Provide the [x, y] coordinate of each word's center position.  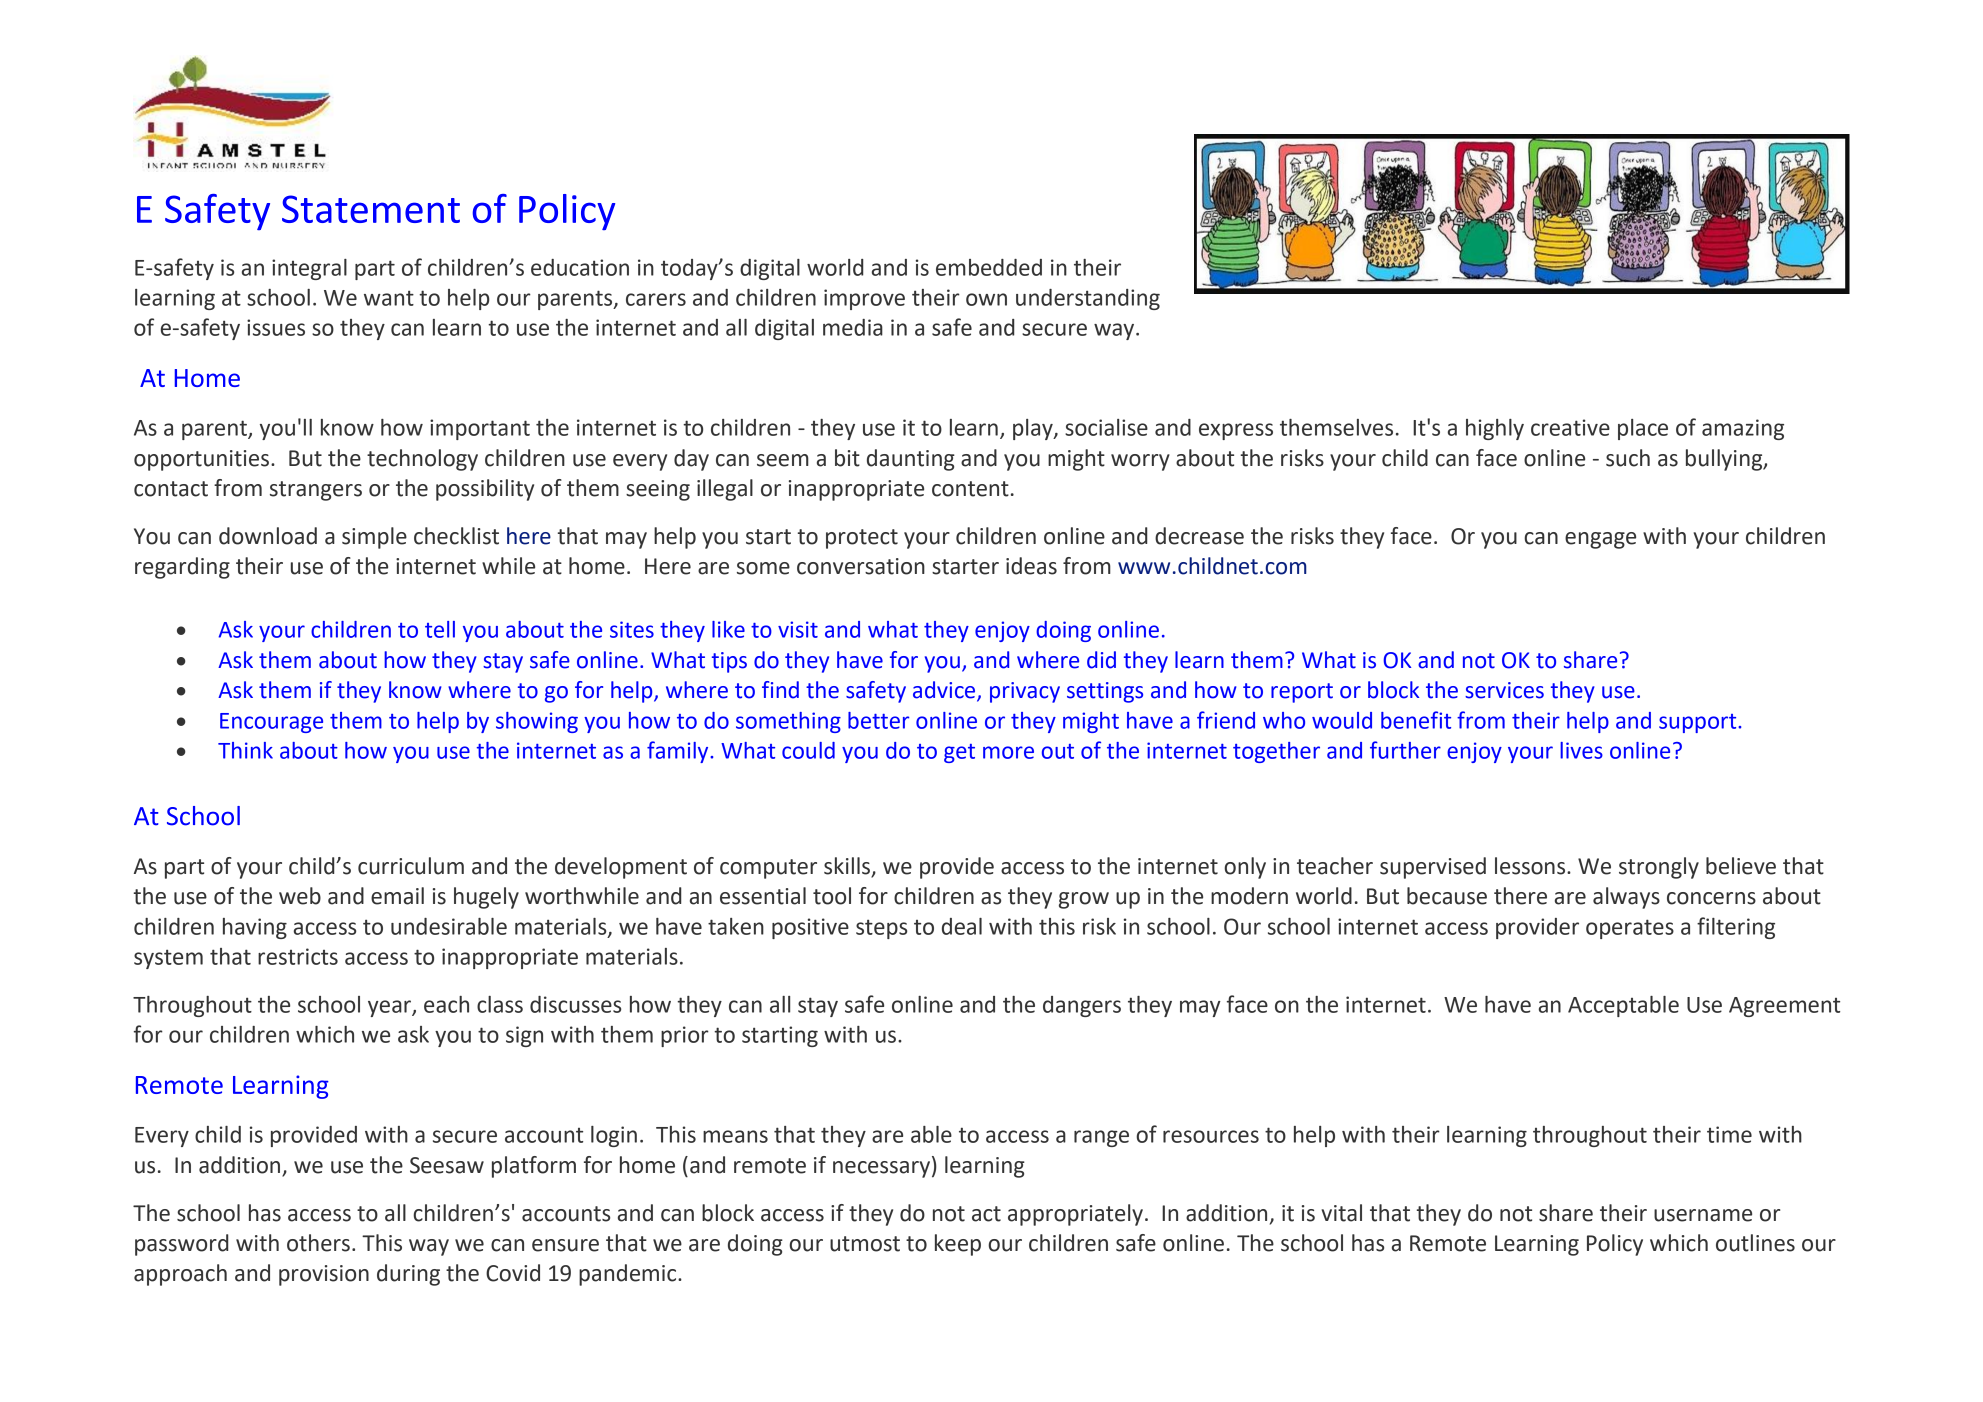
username [1703, 1215]
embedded [989, 267]
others [318, 1243]
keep [958, 1245]
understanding [1088, 299]
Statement [371, 209]
